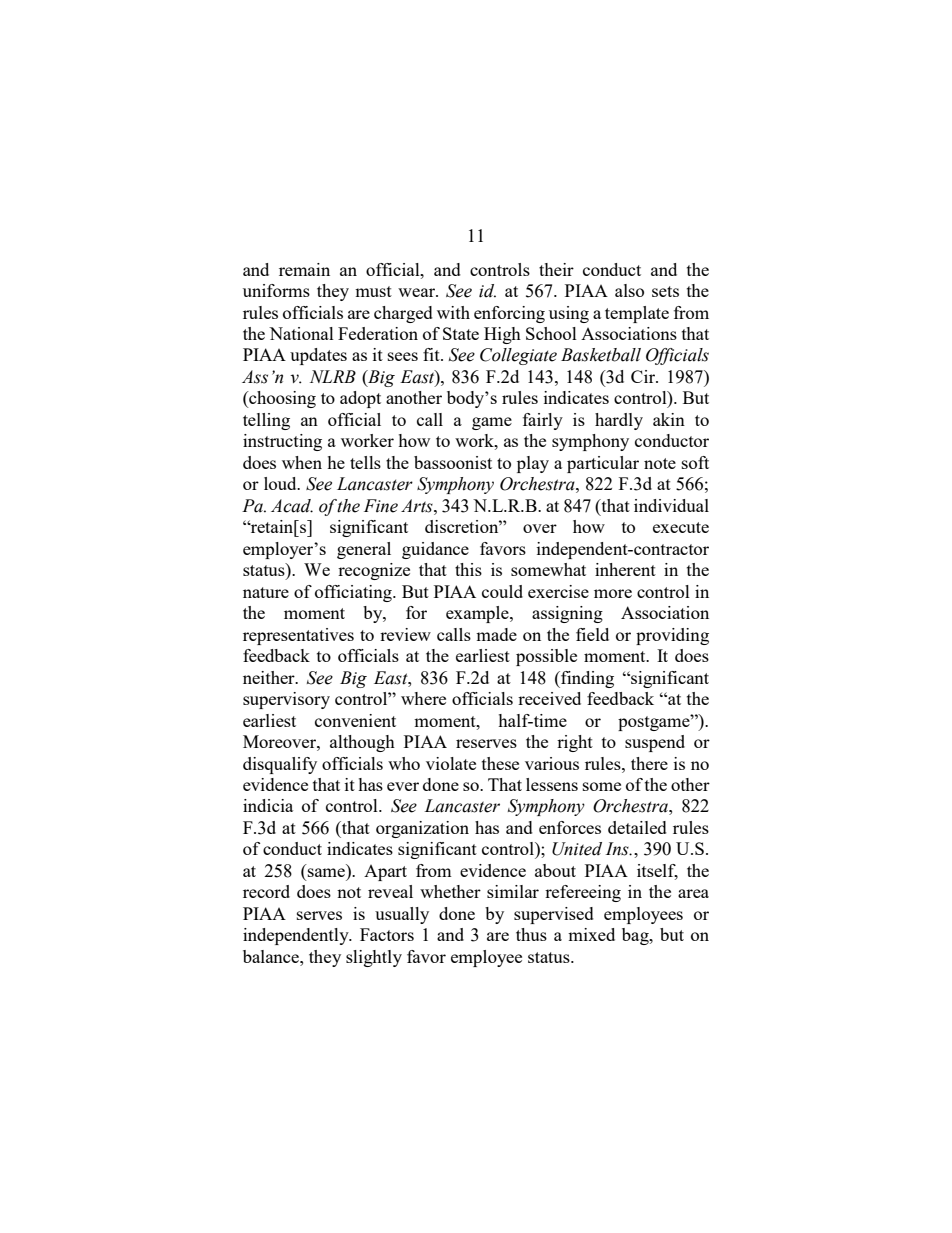  I want to click on thus, so click(531, 934).
